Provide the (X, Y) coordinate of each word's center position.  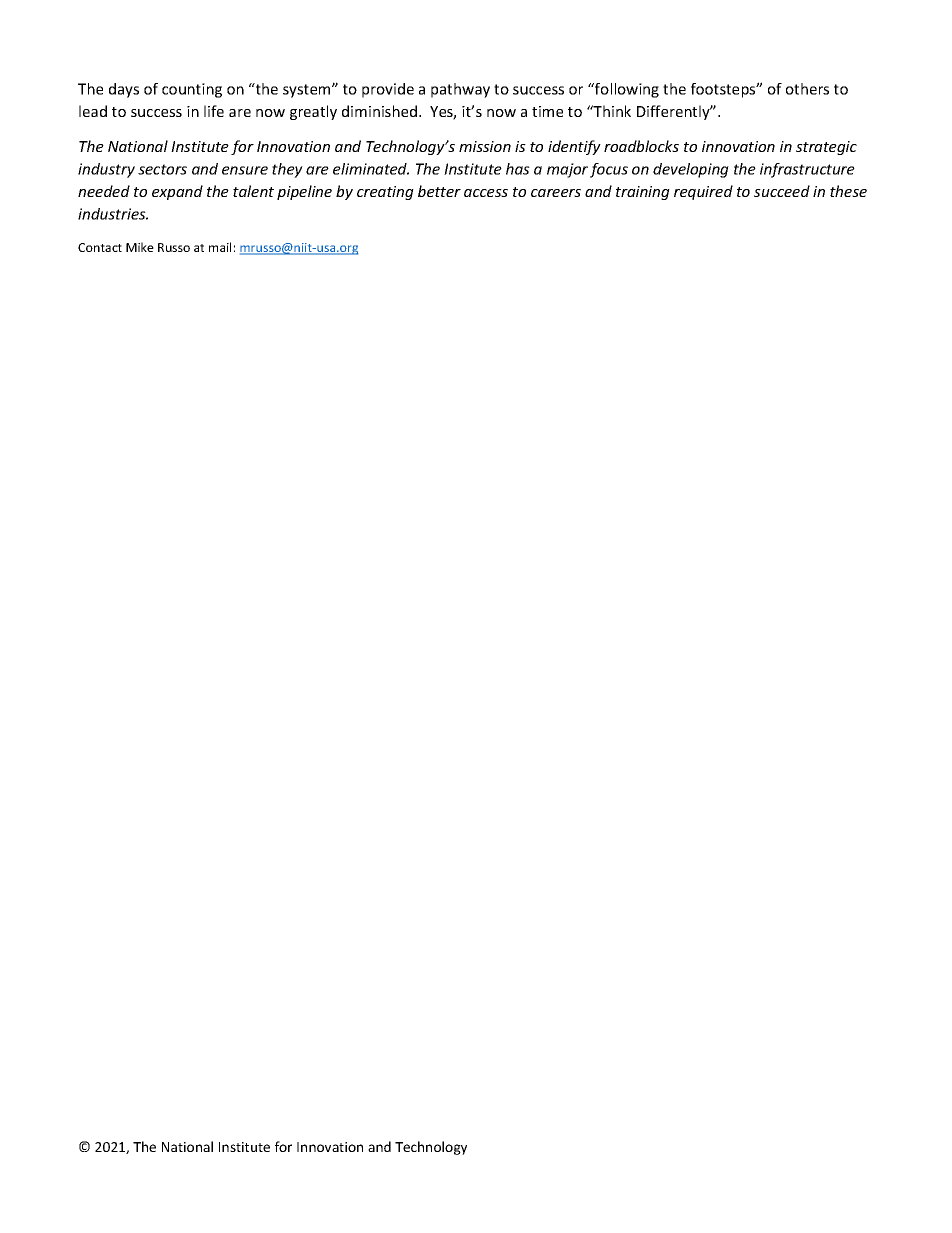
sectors (162, 169)
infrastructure (807, 170)
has (518, 169)
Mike (140, 247)
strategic (826, 148)
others (807, 89)
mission (485, 146)
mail (220, 247)
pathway (460, 90)
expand (177, 192)
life (214, 111)
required (703, 192)
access (486, 193)
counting (192, 90)
